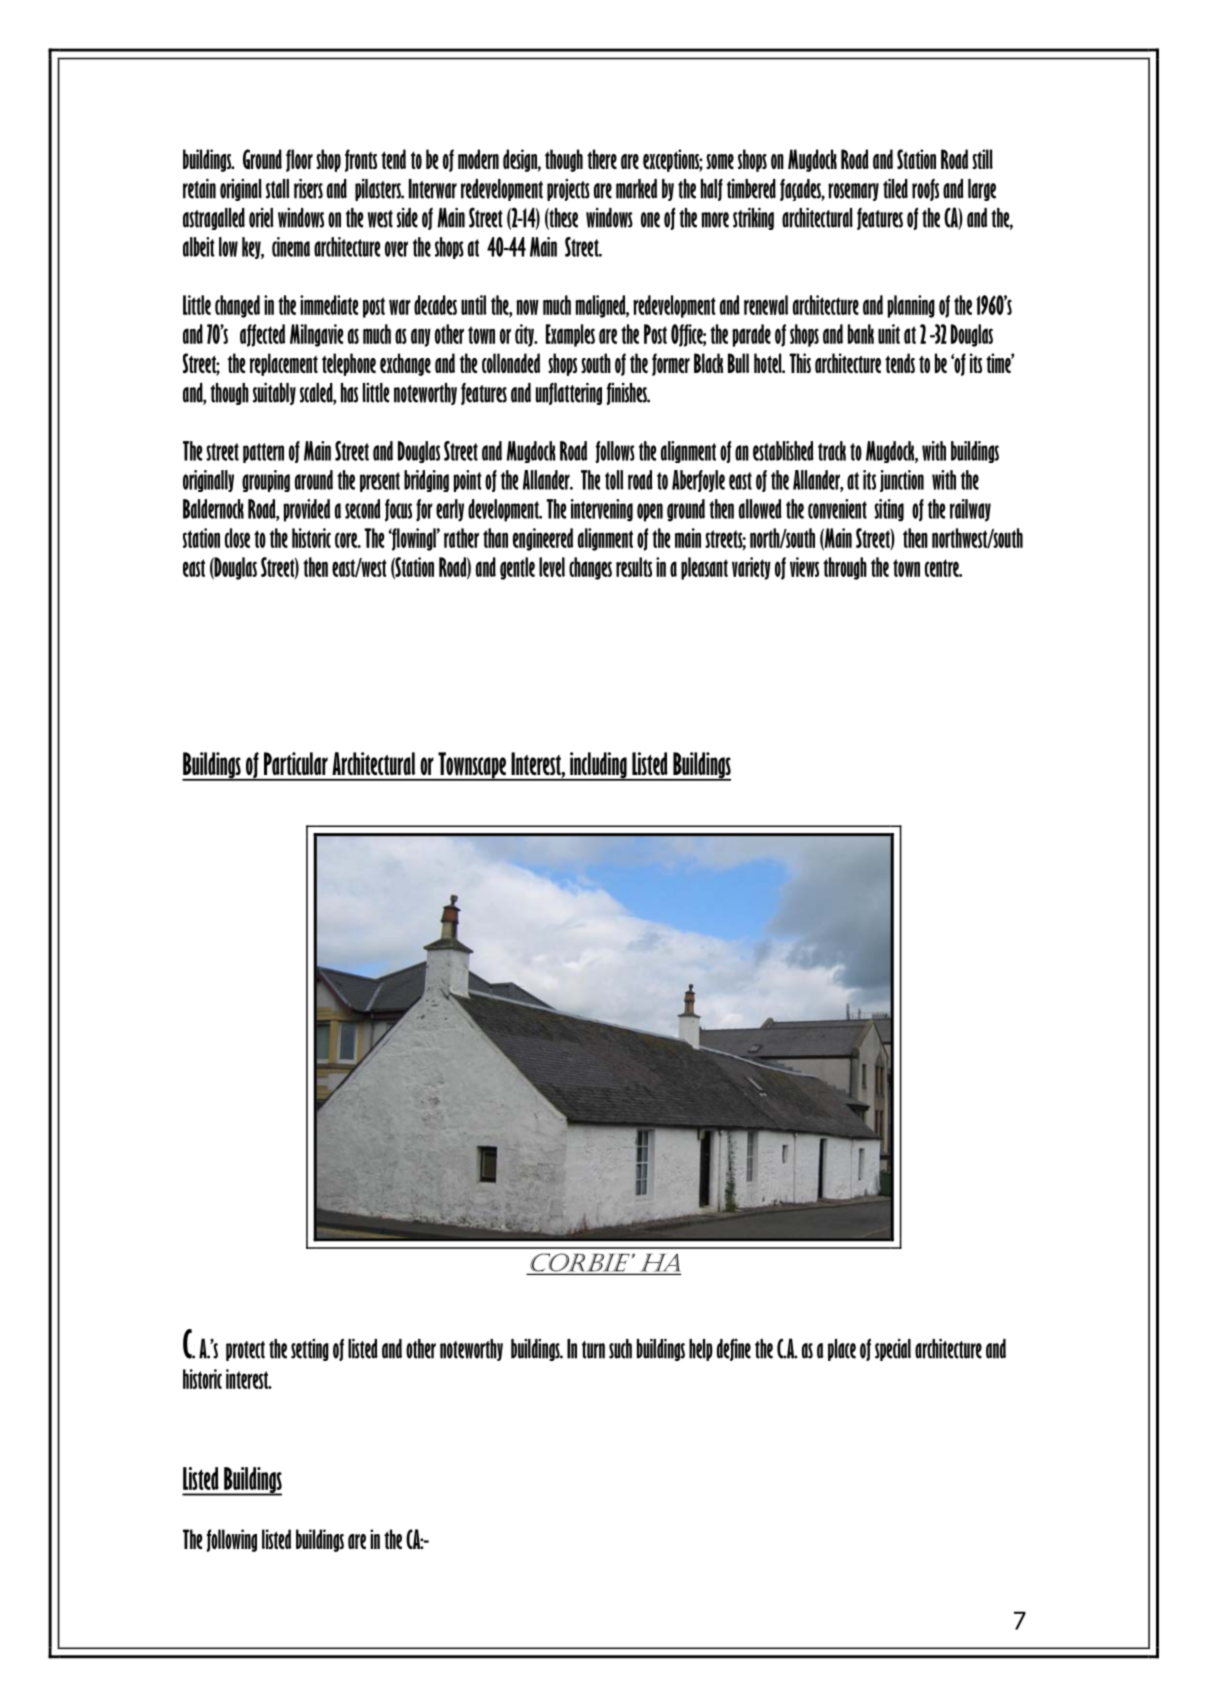 Image resolution: width=1207 pixels, height=1707 pixels. I want to click on including, so click(598, 766).
